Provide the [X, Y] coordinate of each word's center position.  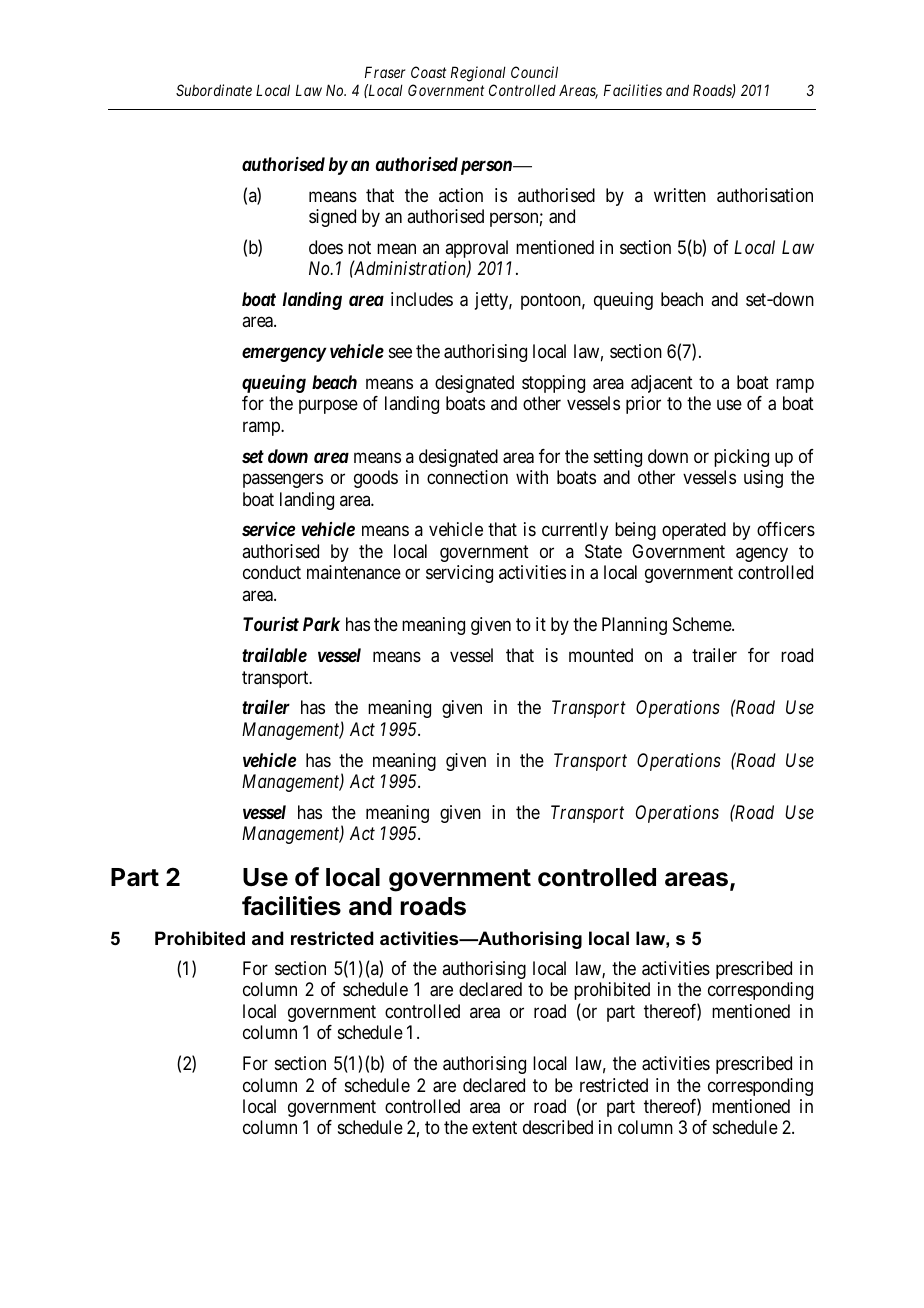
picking [741, 458]
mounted [601, 655]
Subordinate [214, 90]
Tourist [271, 624]
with [532, 477]
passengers [283, 481]
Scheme [703, 624]
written [680, 195]
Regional [478, 74]
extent [494, 1128]
